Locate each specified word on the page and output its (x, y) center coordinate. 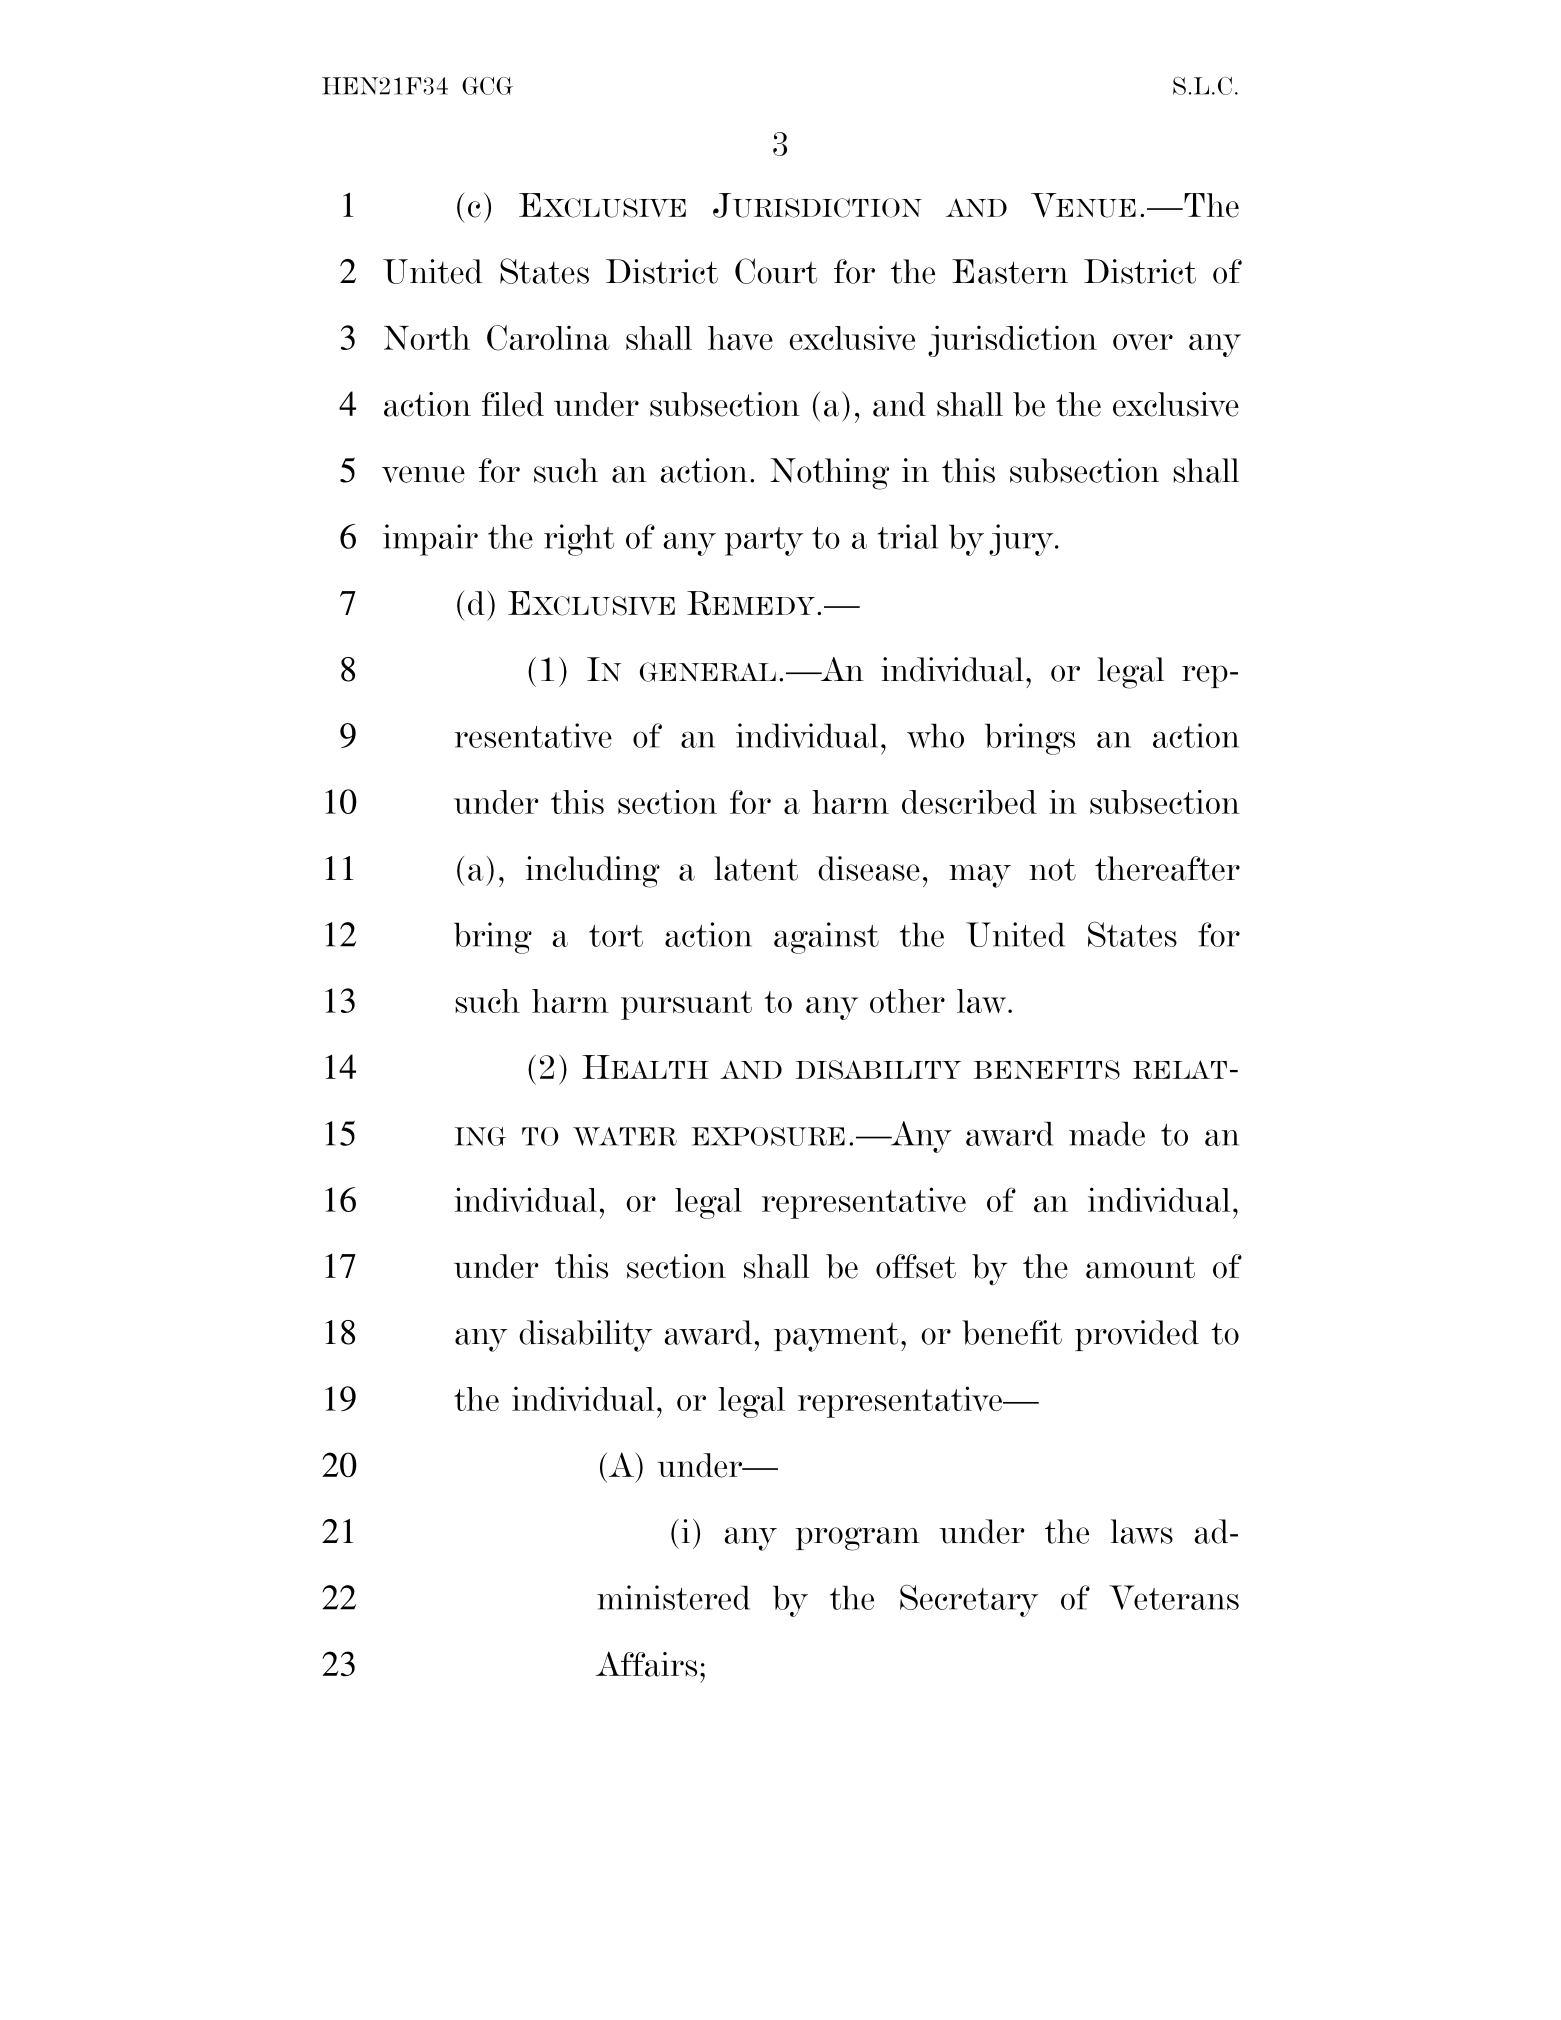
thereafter (1167, 868)
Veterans (1174, 1597)
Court (776, 271)
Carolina (548, 338)
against (826, 938)
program (858, 1539)
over (1143, 342)
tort (616, 936)
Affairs (646, 1664)
